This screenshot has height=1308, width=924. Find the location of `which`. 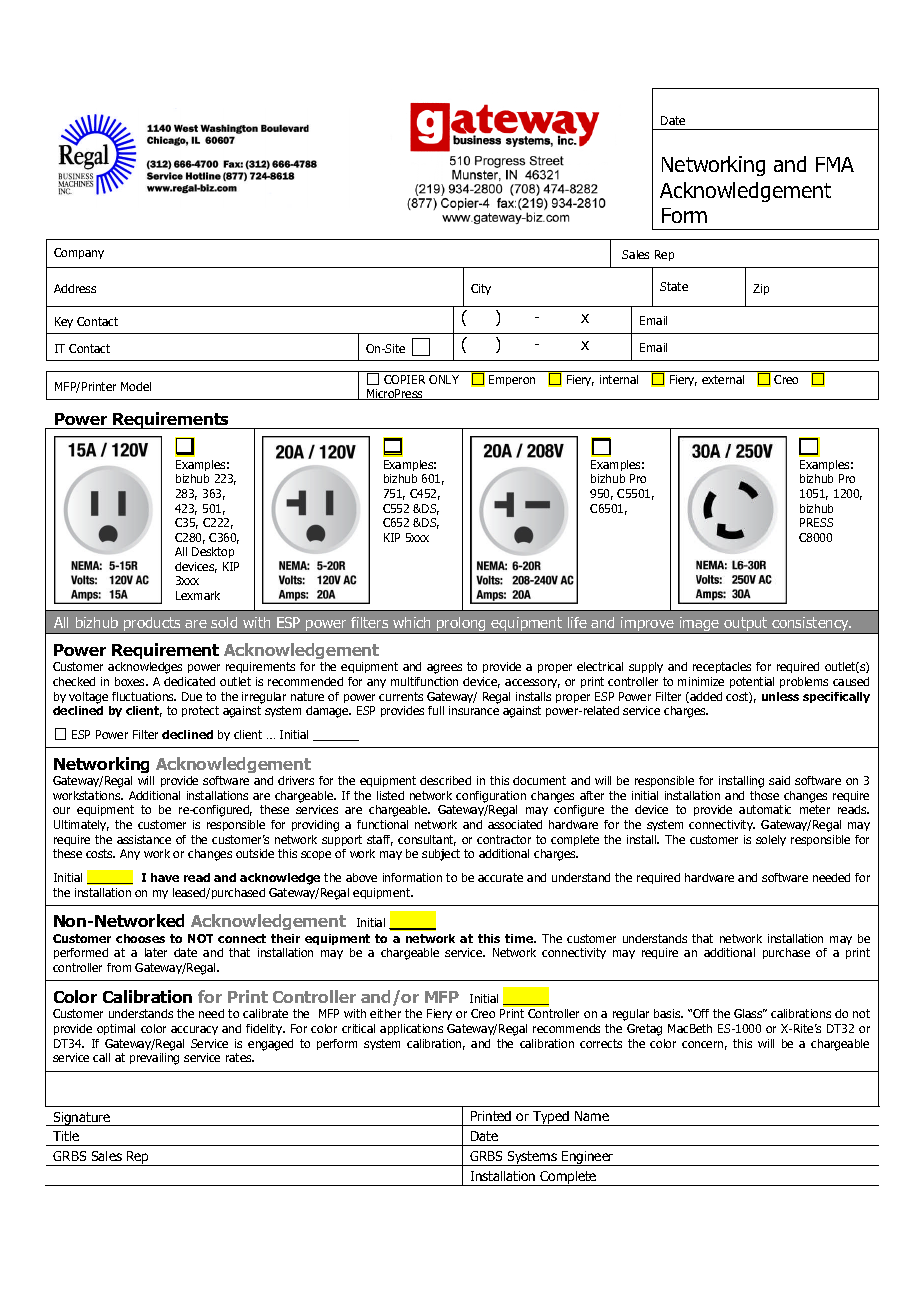

which is located at coordinates (411, 622).
